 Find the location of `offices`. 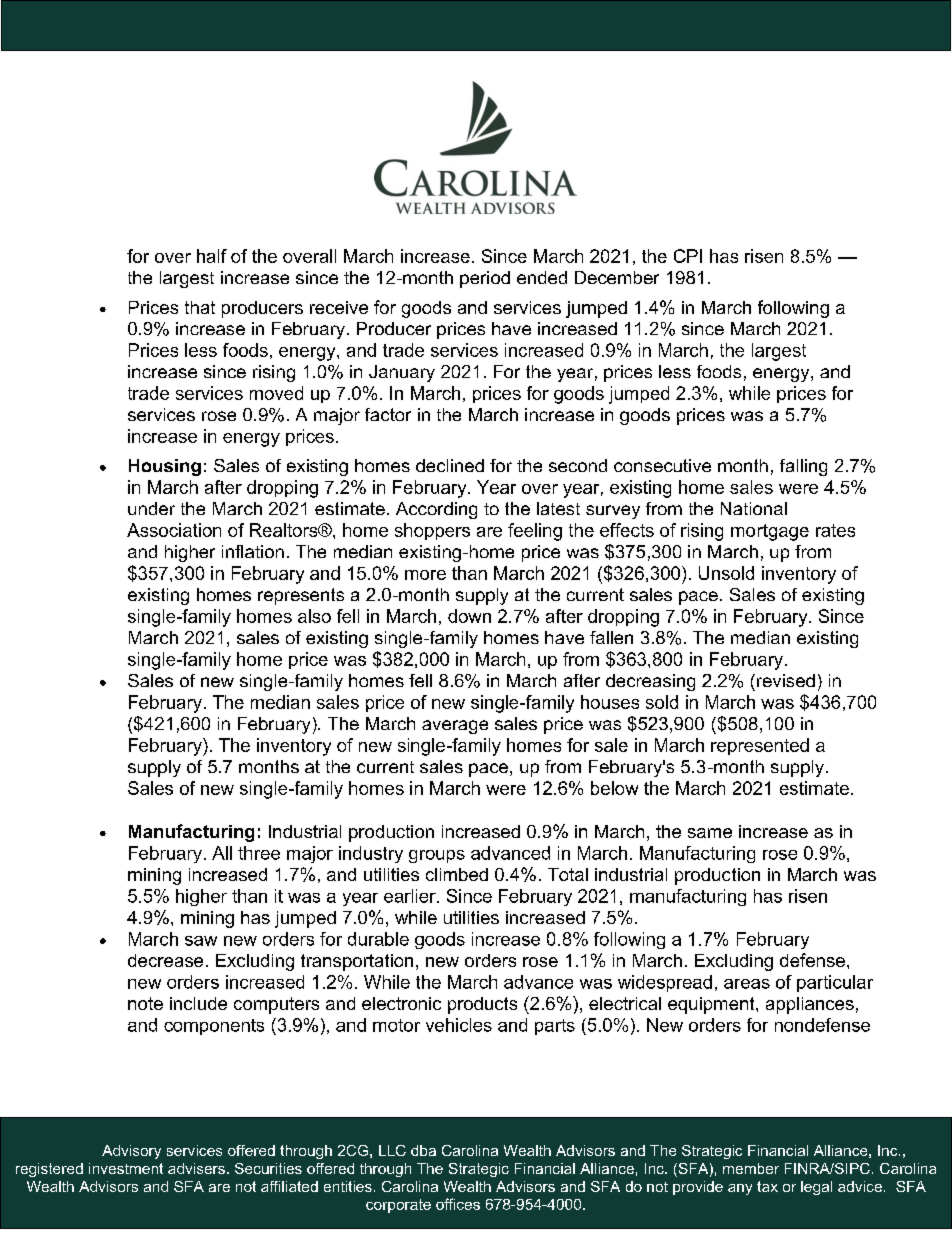

offices is located at coordinates (458, 1204).
